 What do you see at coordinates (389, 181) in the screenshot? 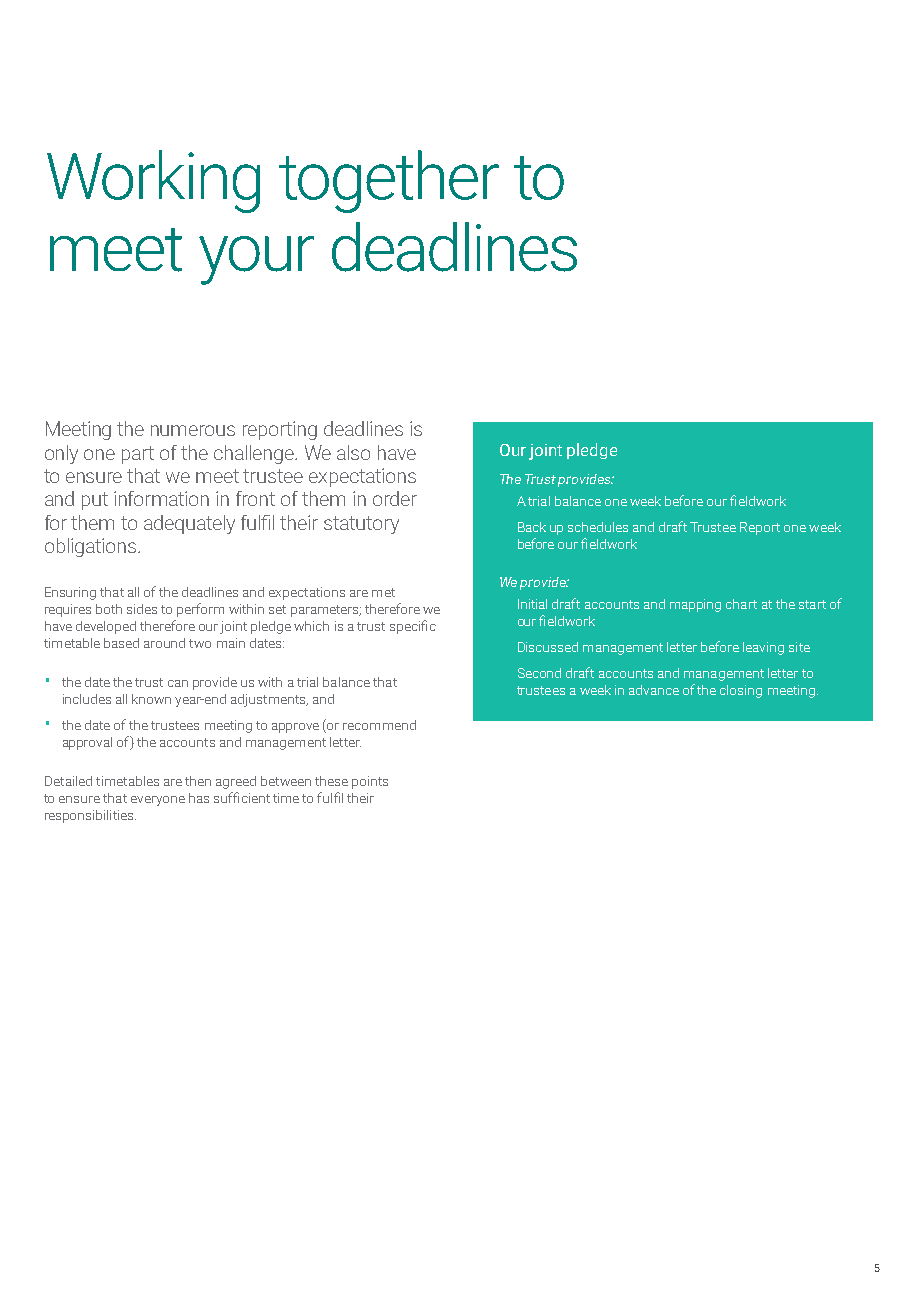
I see `together` at bounding box center [389, 181].
